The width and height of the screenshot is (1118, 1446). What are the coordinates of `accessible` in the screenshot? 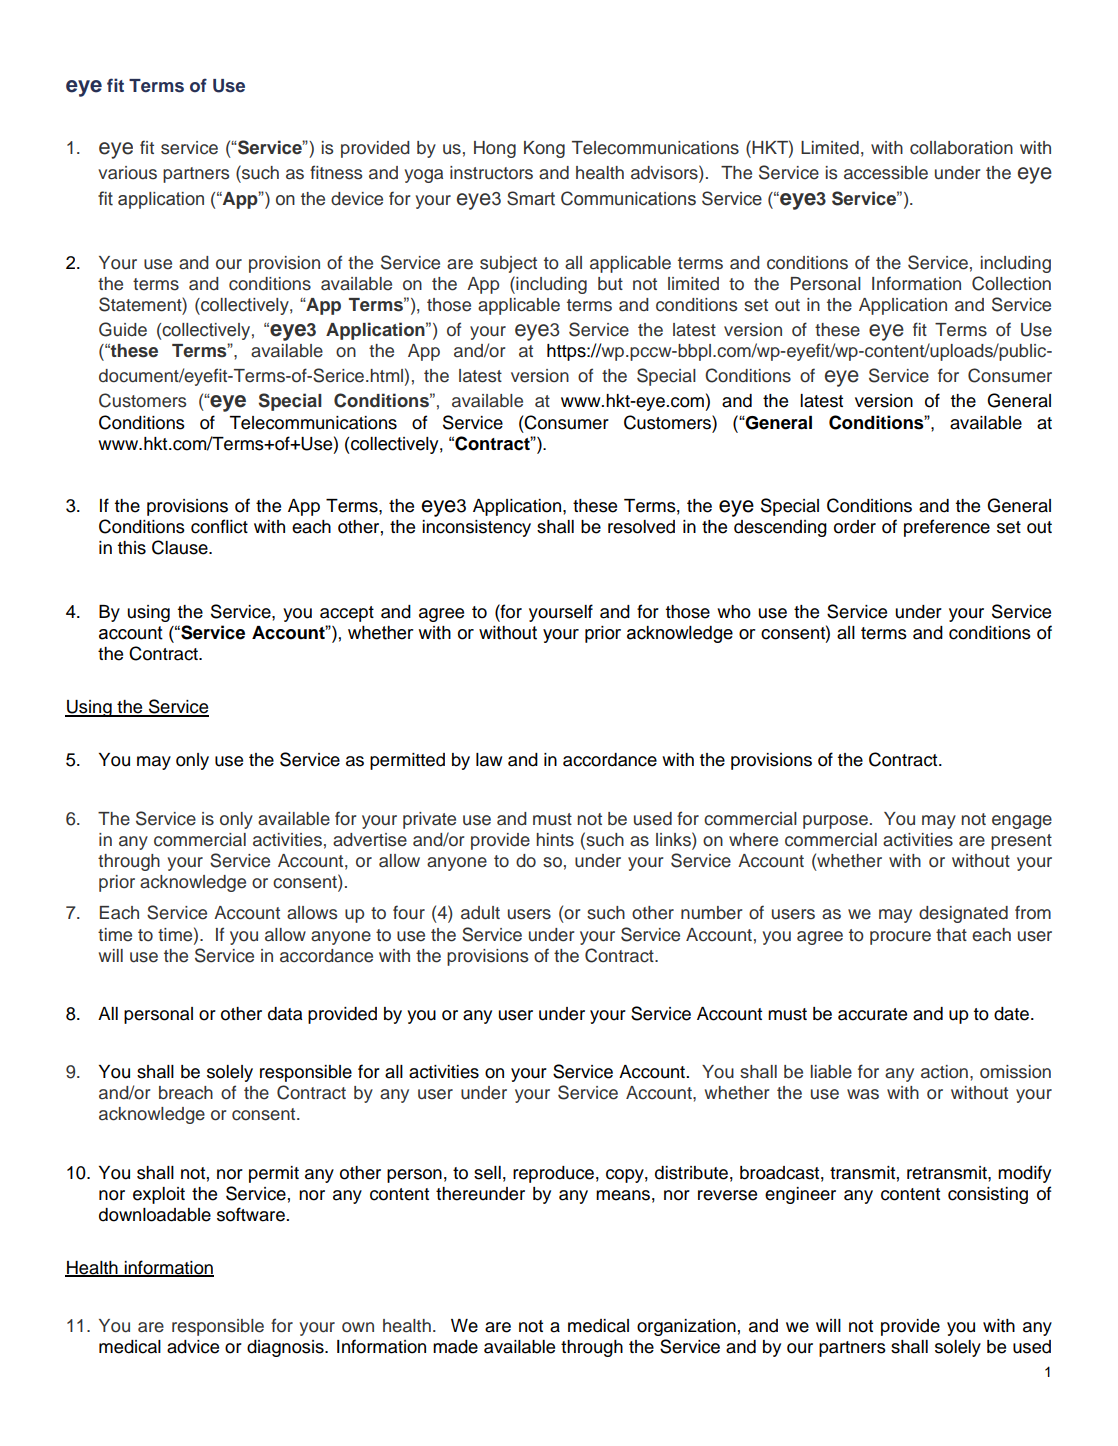 It's located at (886, 173).
